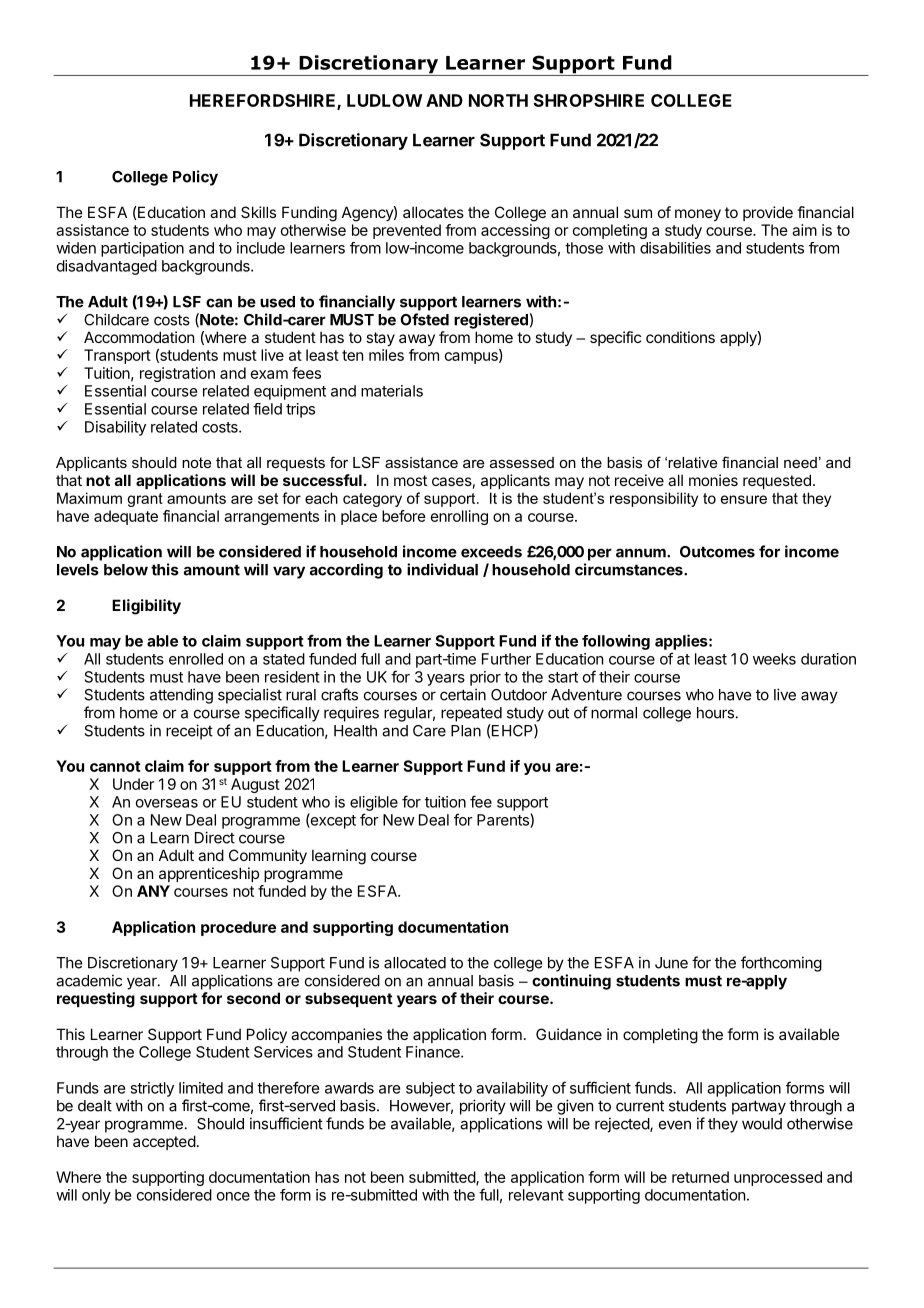  I want to click on most, so click(410, 480).
